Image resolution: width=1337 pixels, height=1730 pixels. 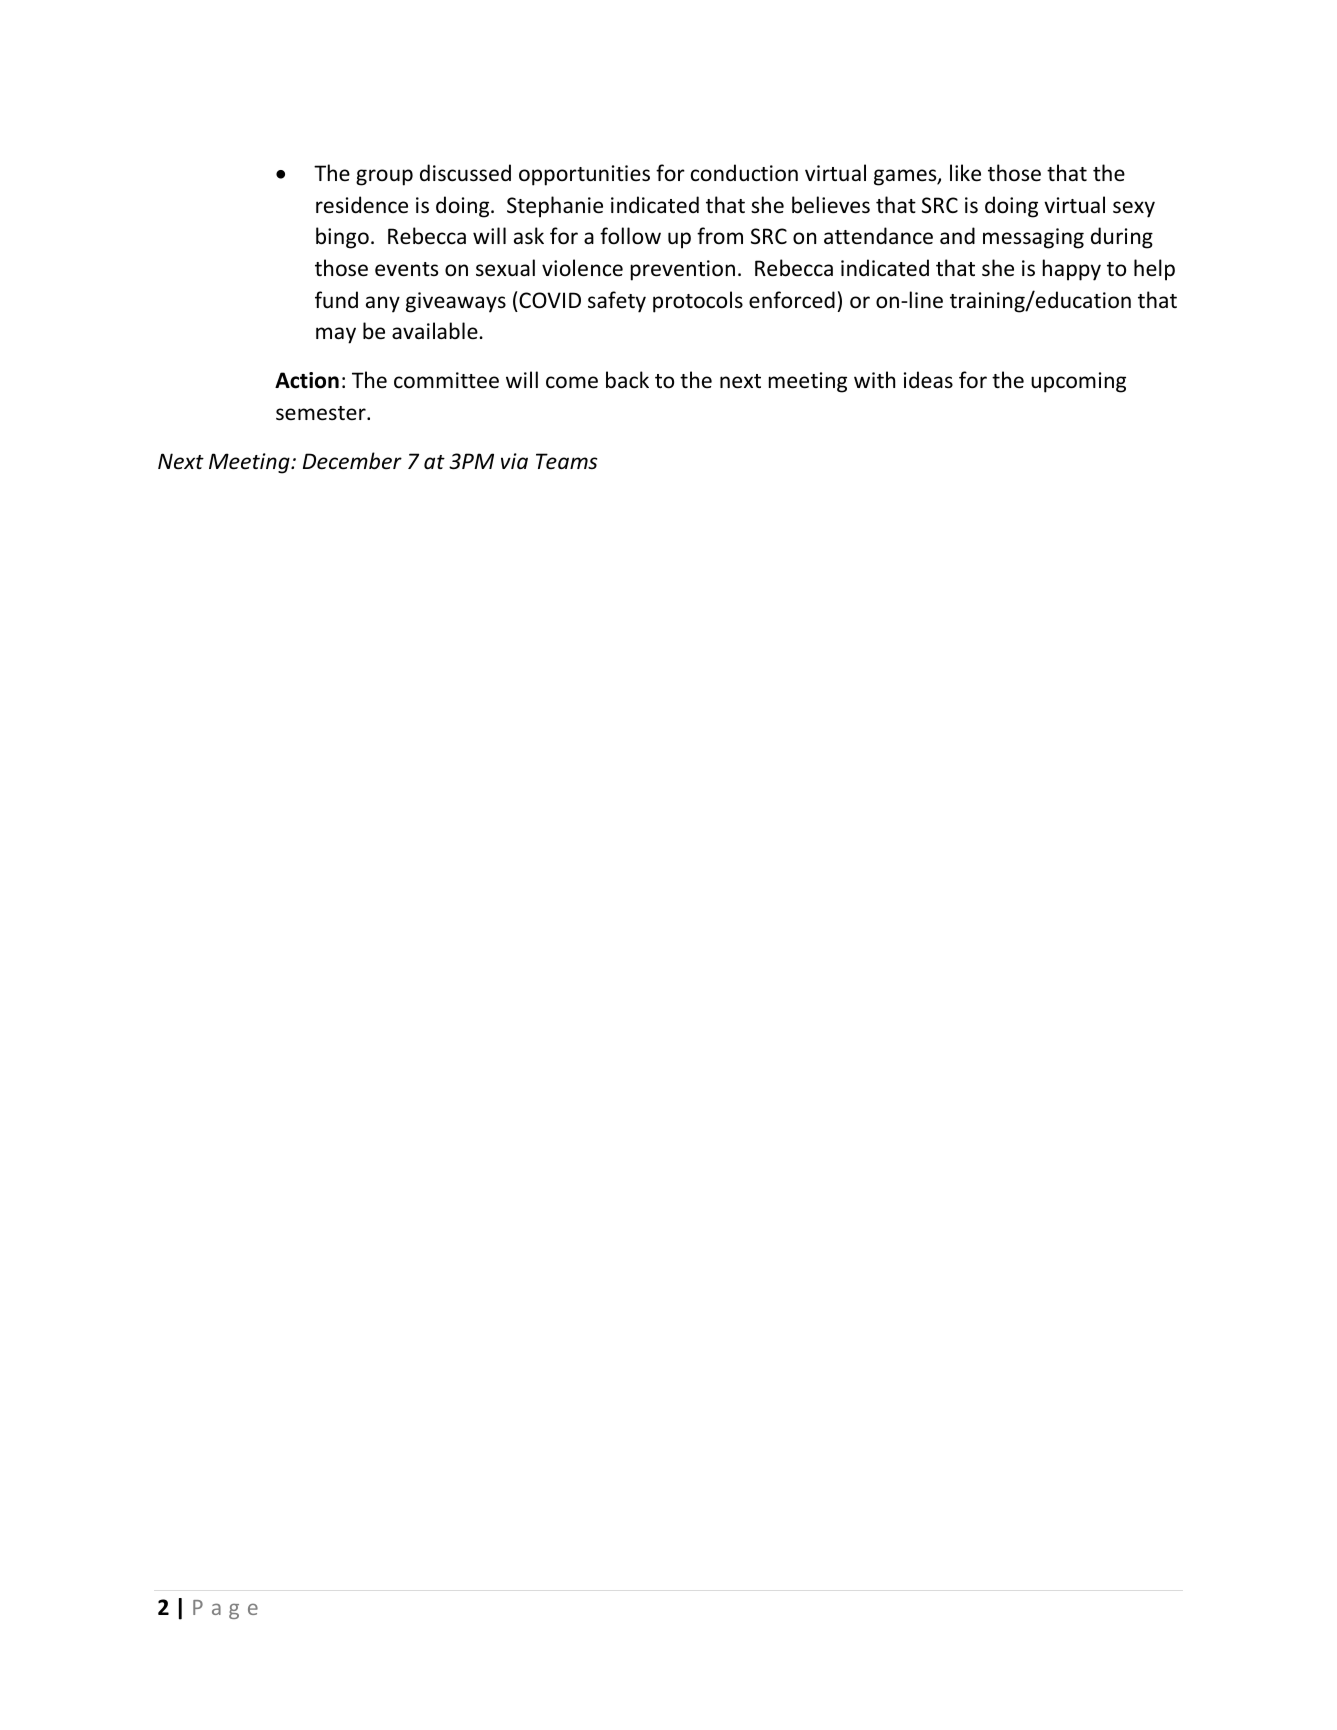 I want to click on back, so click(x=627, y=380).
